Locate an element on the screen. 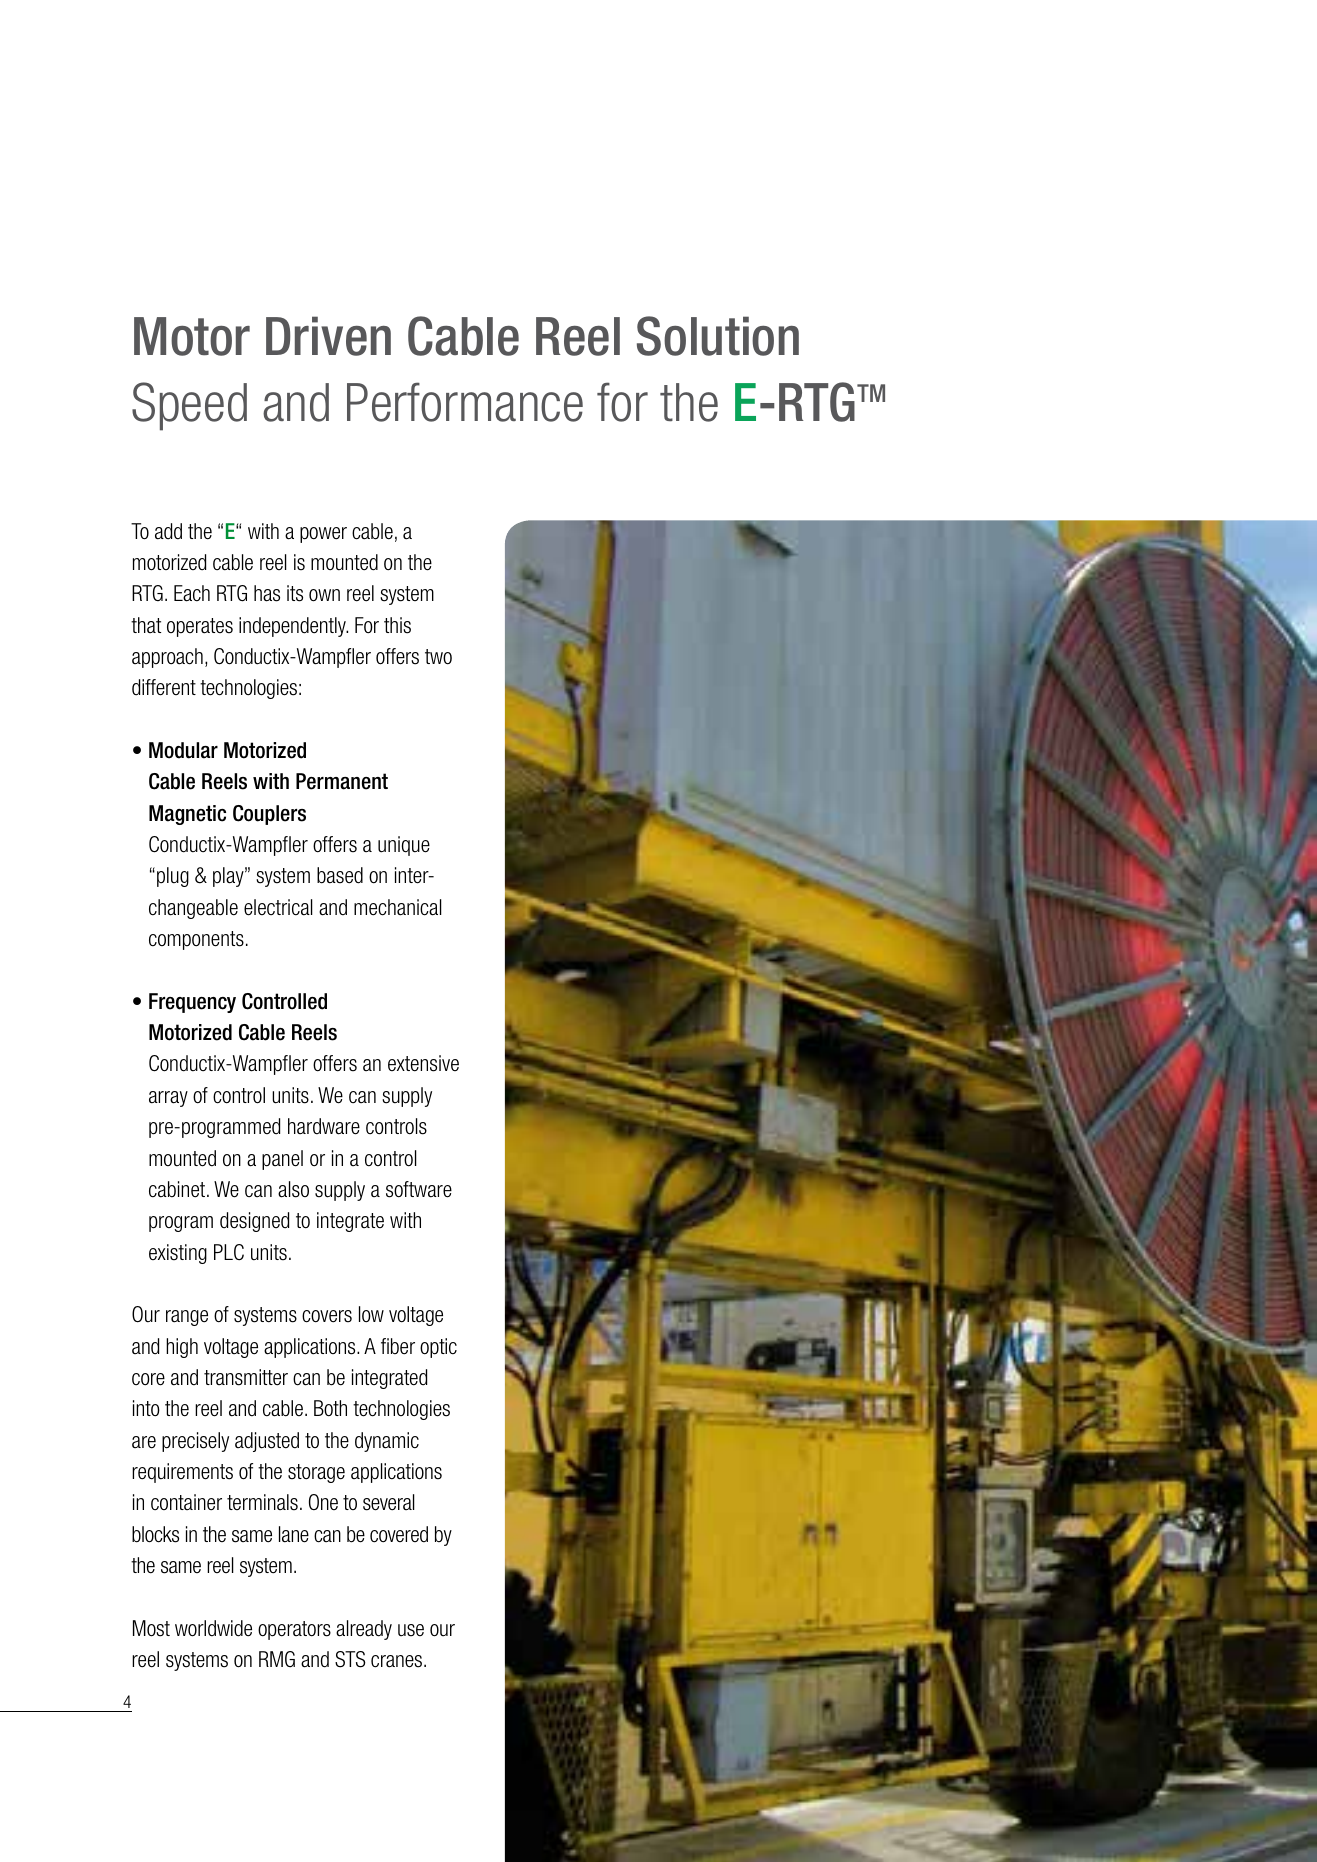 This screenshot has width=1317, height=1862. plug is located at coordinates (173, 877).
